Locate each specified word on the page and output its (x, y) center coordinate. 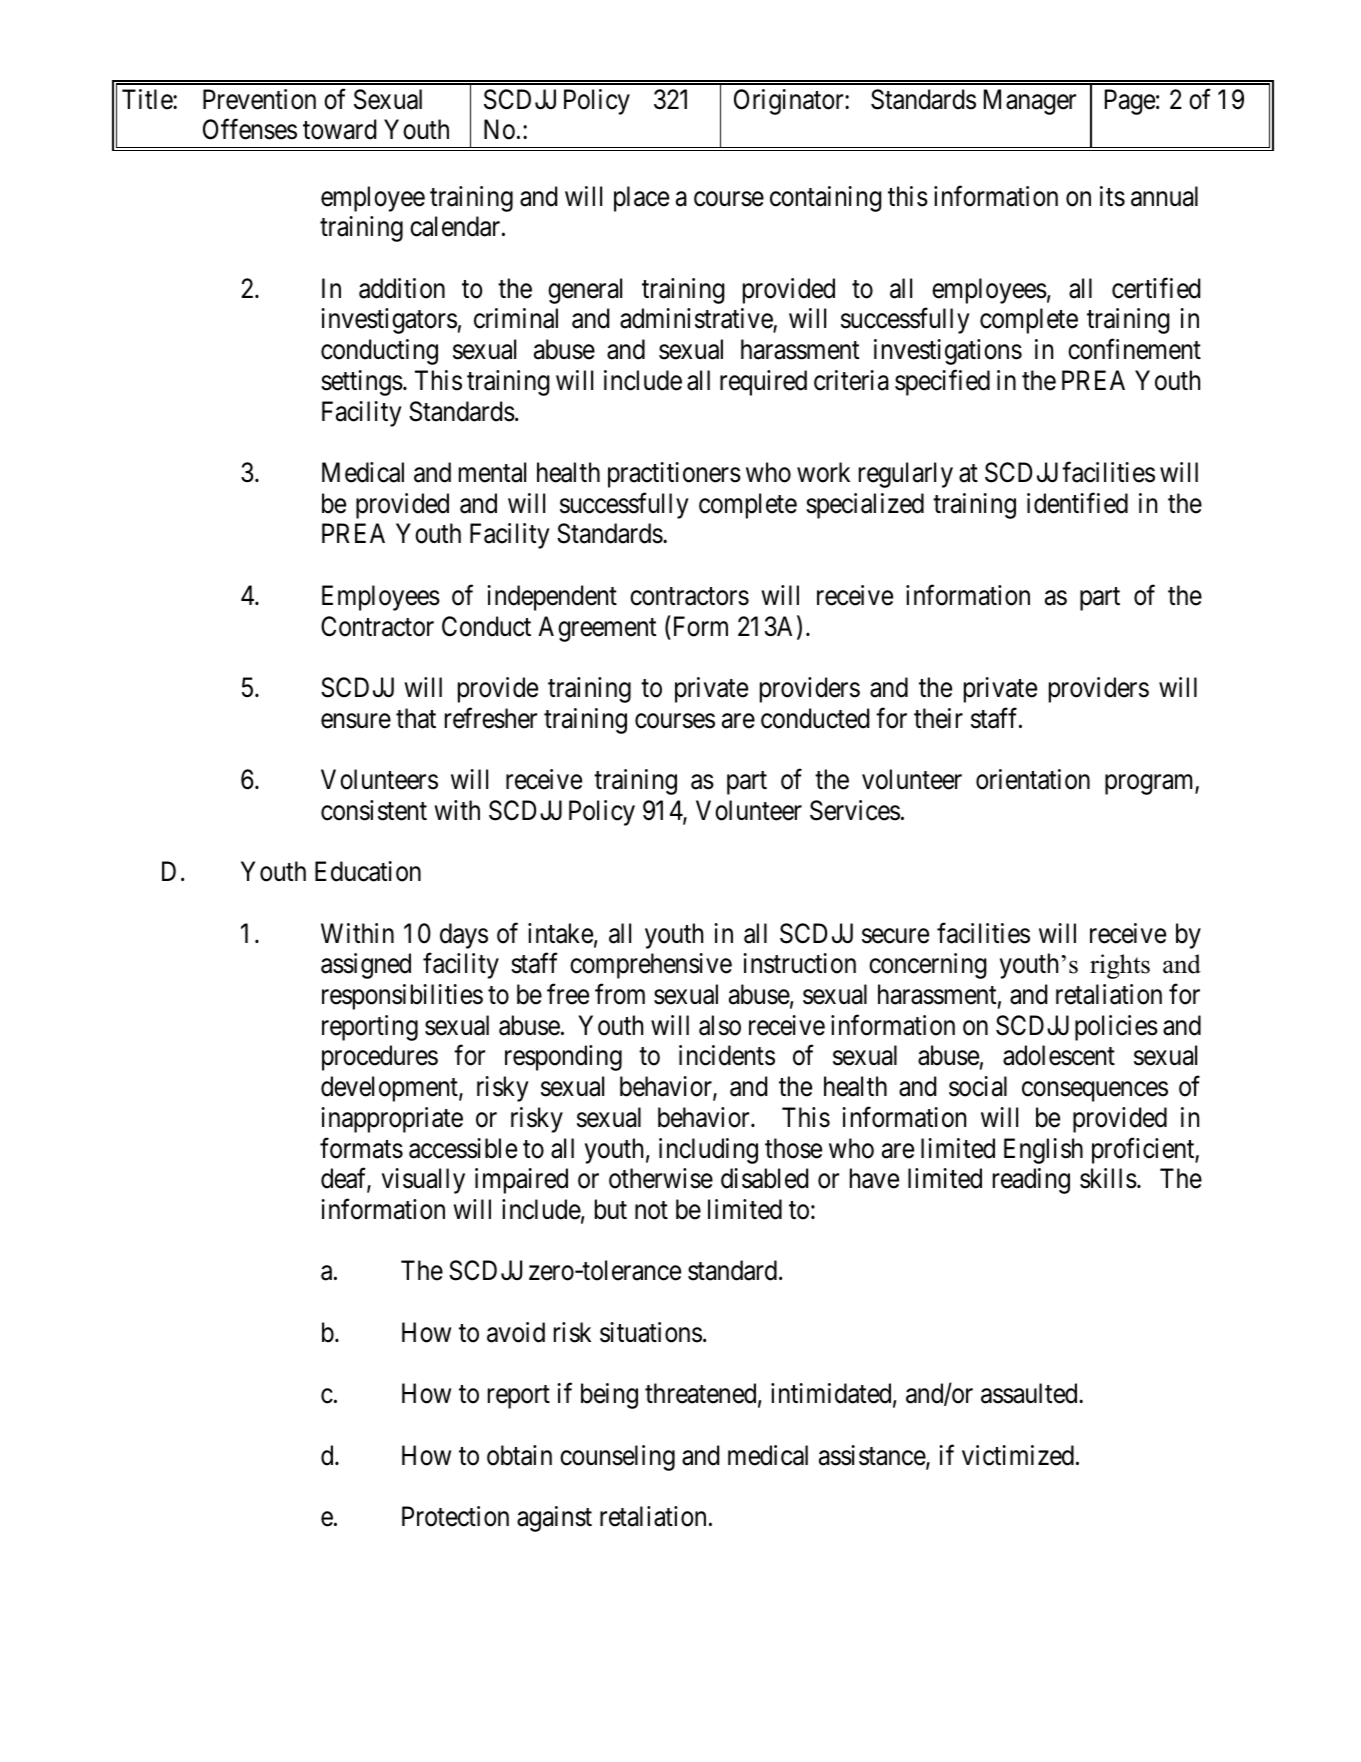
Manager (1030, 102)
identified (1077, 503)
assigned (366, 966)
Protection (455, 1516)
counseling (617, 1458)
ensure (356, 721)
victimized (1018, 1455)
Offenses (250, 129)
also (720, 1025)
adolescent (1059, 1055)
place (641, 199)
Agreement (597, 629)
